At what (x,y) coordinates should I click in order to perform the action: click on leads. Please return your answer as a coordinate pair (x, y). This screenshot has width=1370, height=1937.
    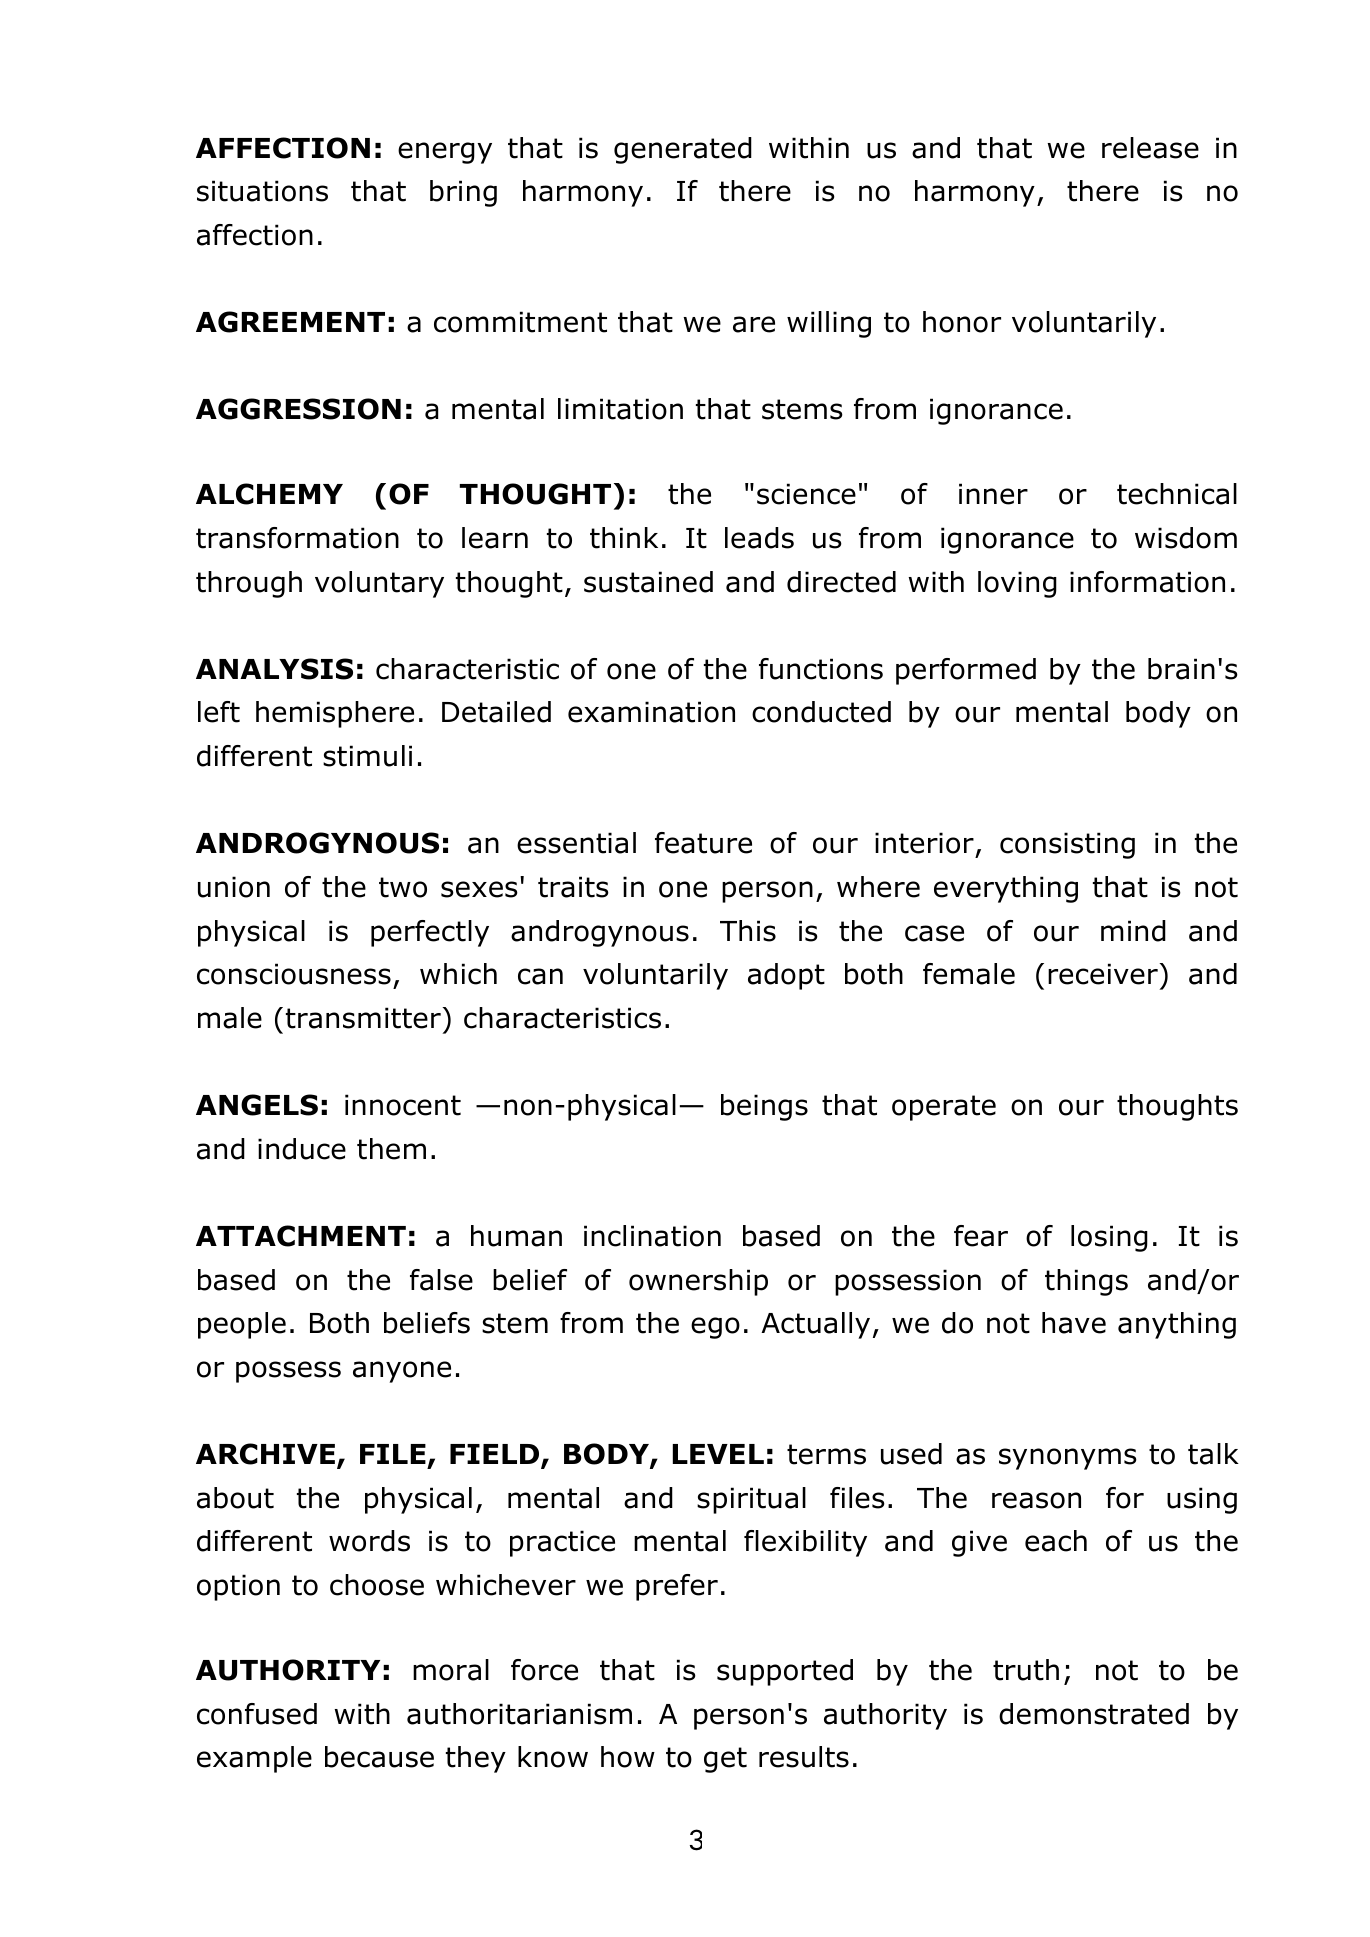
    Looking at the image, I should click on (759, 538).
